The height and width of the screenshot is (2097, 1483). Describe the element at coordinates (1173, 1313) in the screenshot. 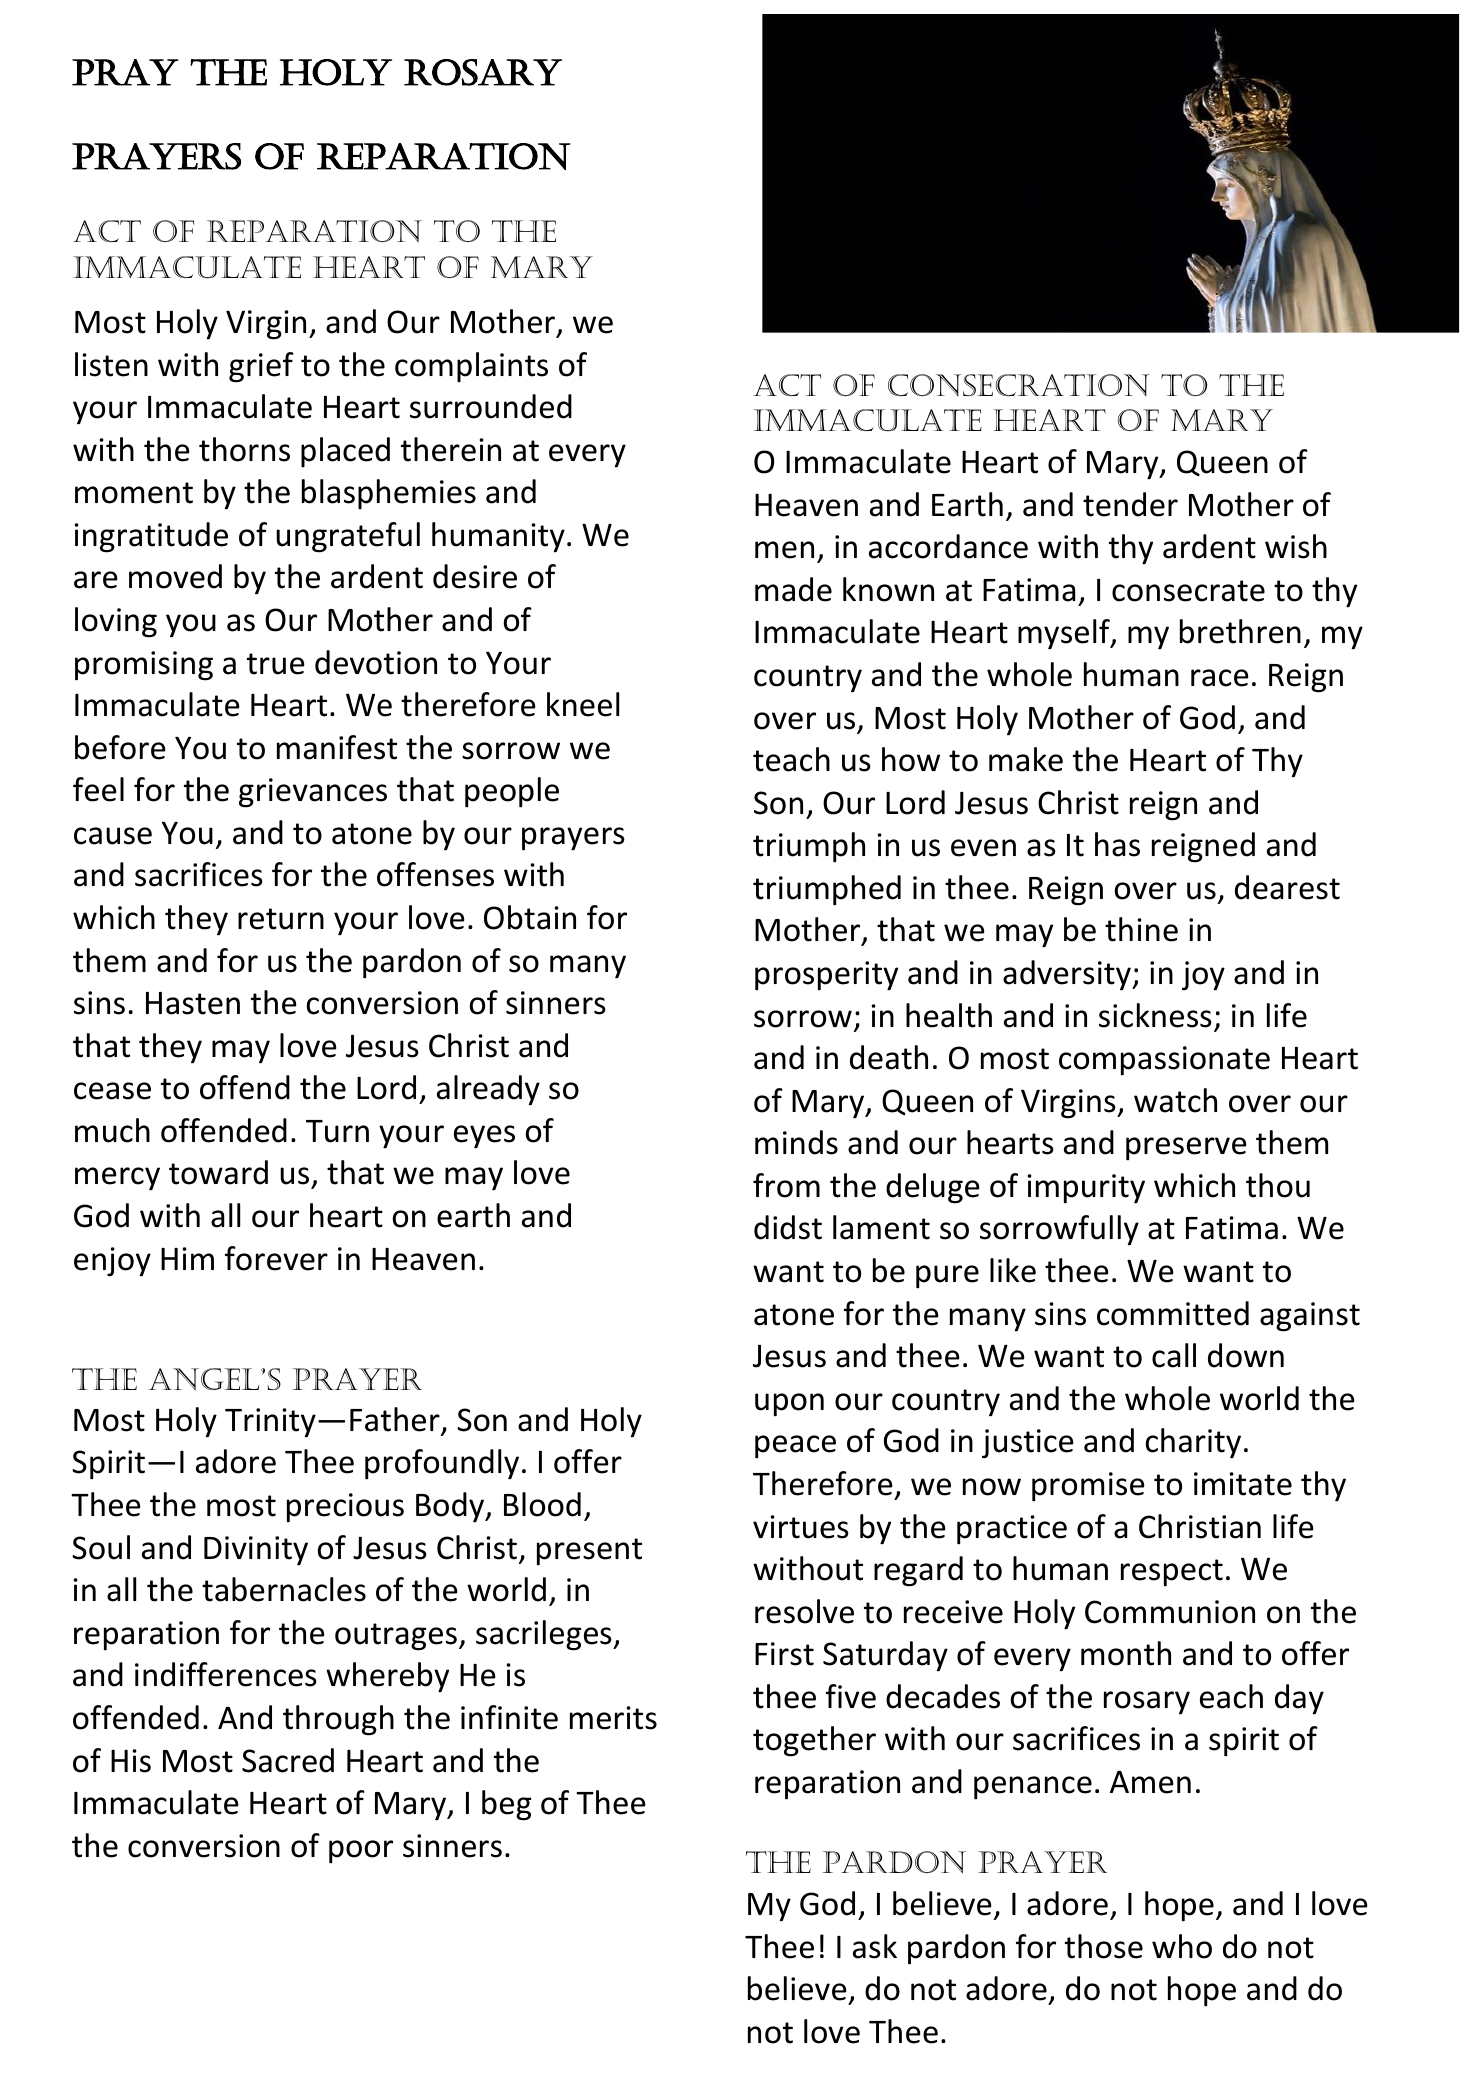

I see `committed` at that location.
